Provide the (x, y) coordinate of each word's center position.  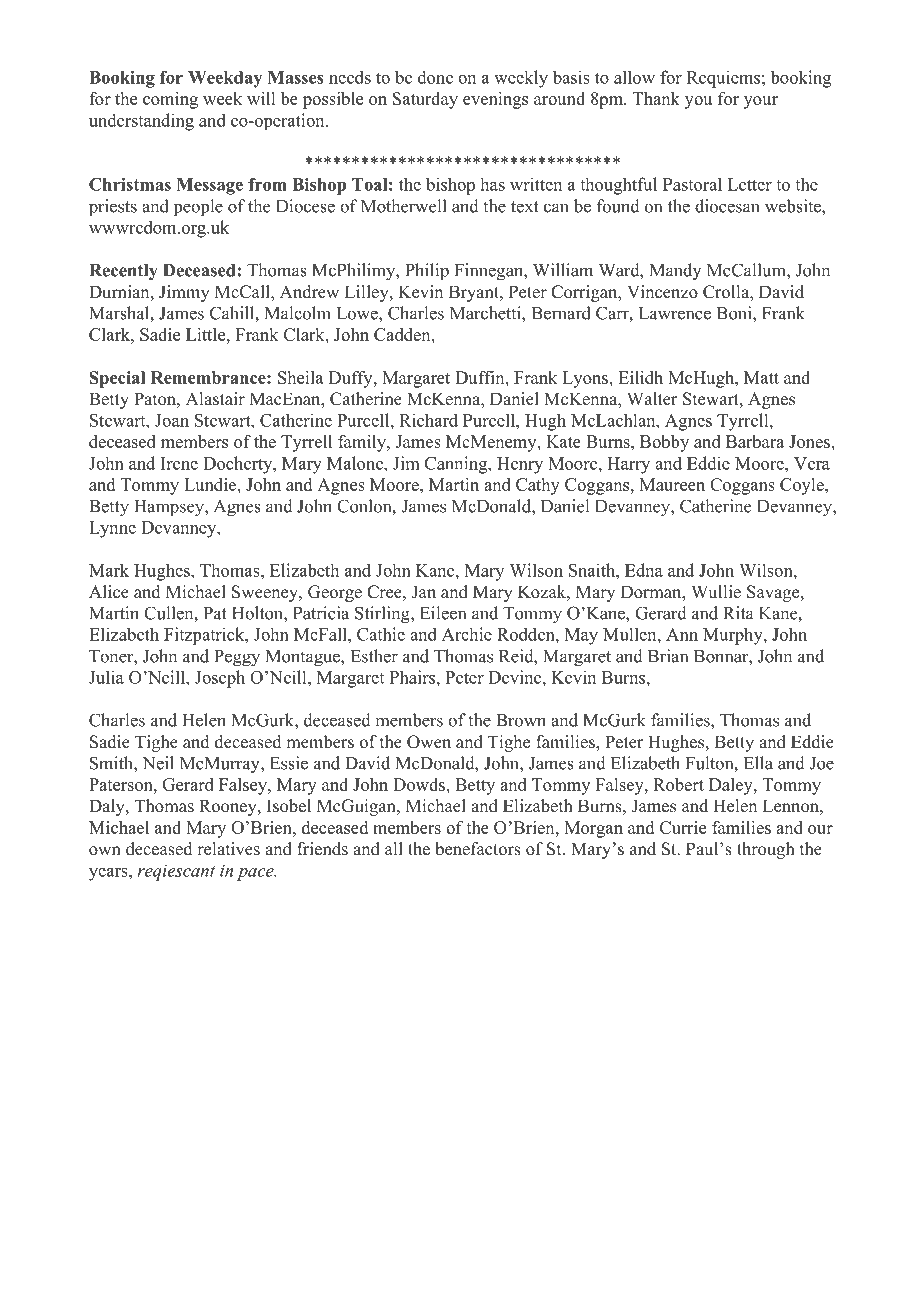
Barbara (755, 441)
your (761, 102)
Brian (668, 656)
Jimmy (184, 293)
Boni (735, 313)
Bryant (475, 293)
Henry (520, 465)
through (766, 850)
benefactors (478, 849)
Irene (179, 463)
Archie (467, 634)
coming (170, 100)
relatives (228, 849)
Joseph (220, 679)
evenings (495, 100)
